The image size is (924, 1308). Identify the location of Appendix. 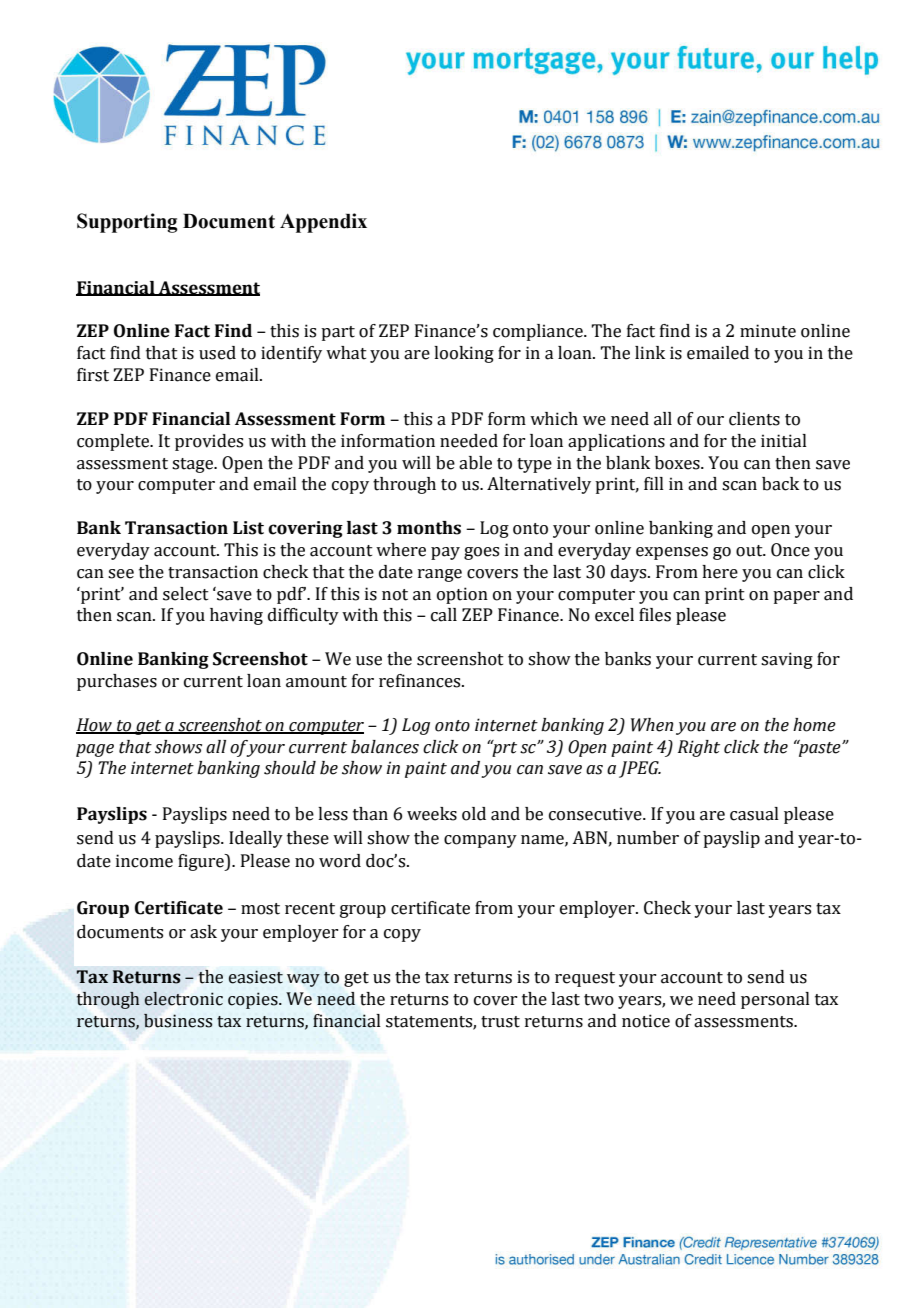
(323, 223).
